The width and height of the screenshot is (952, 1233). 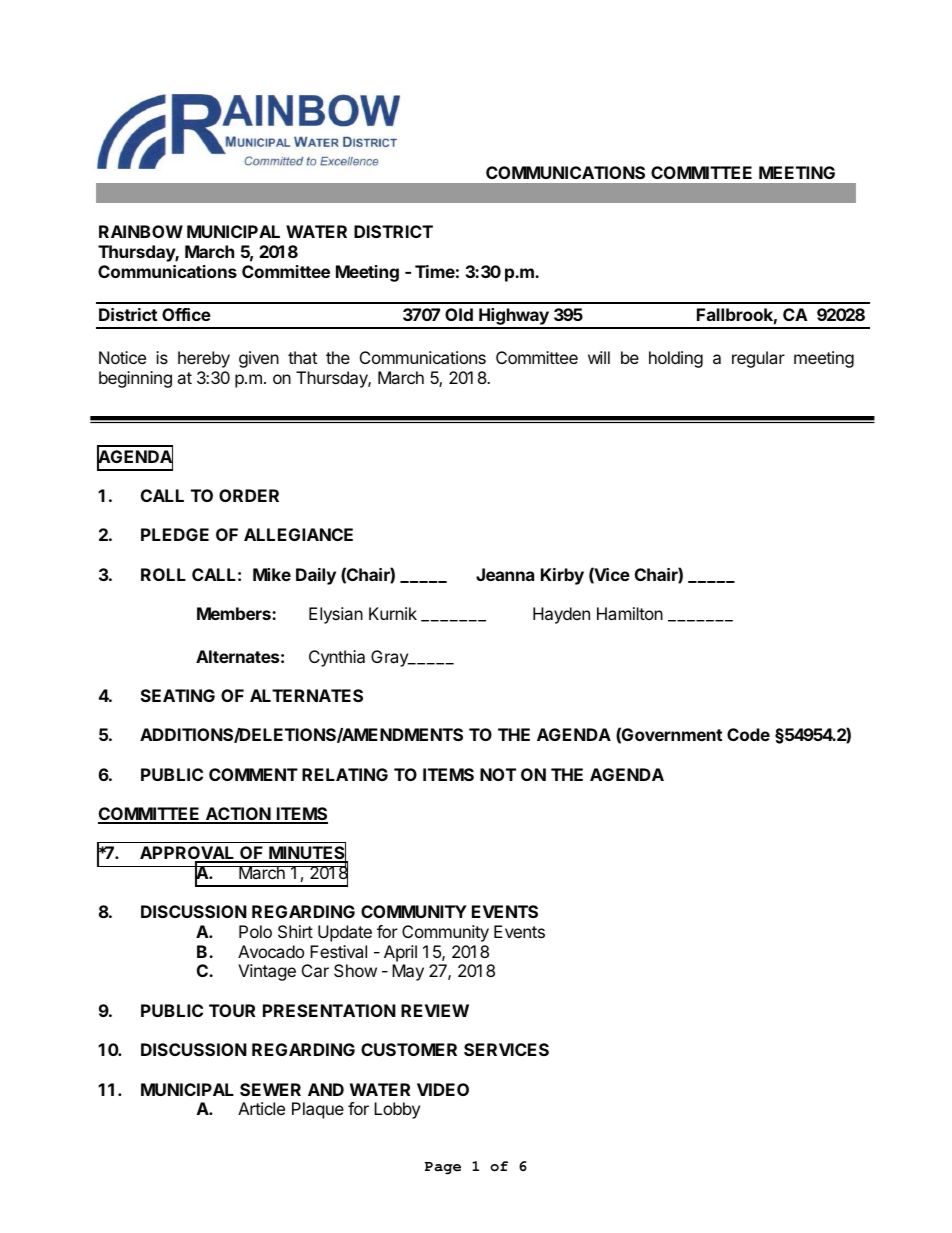 What do you see at coordinates (514, 318) in the screenshot?
I see `Highway` at bounding box center [514, 318].
